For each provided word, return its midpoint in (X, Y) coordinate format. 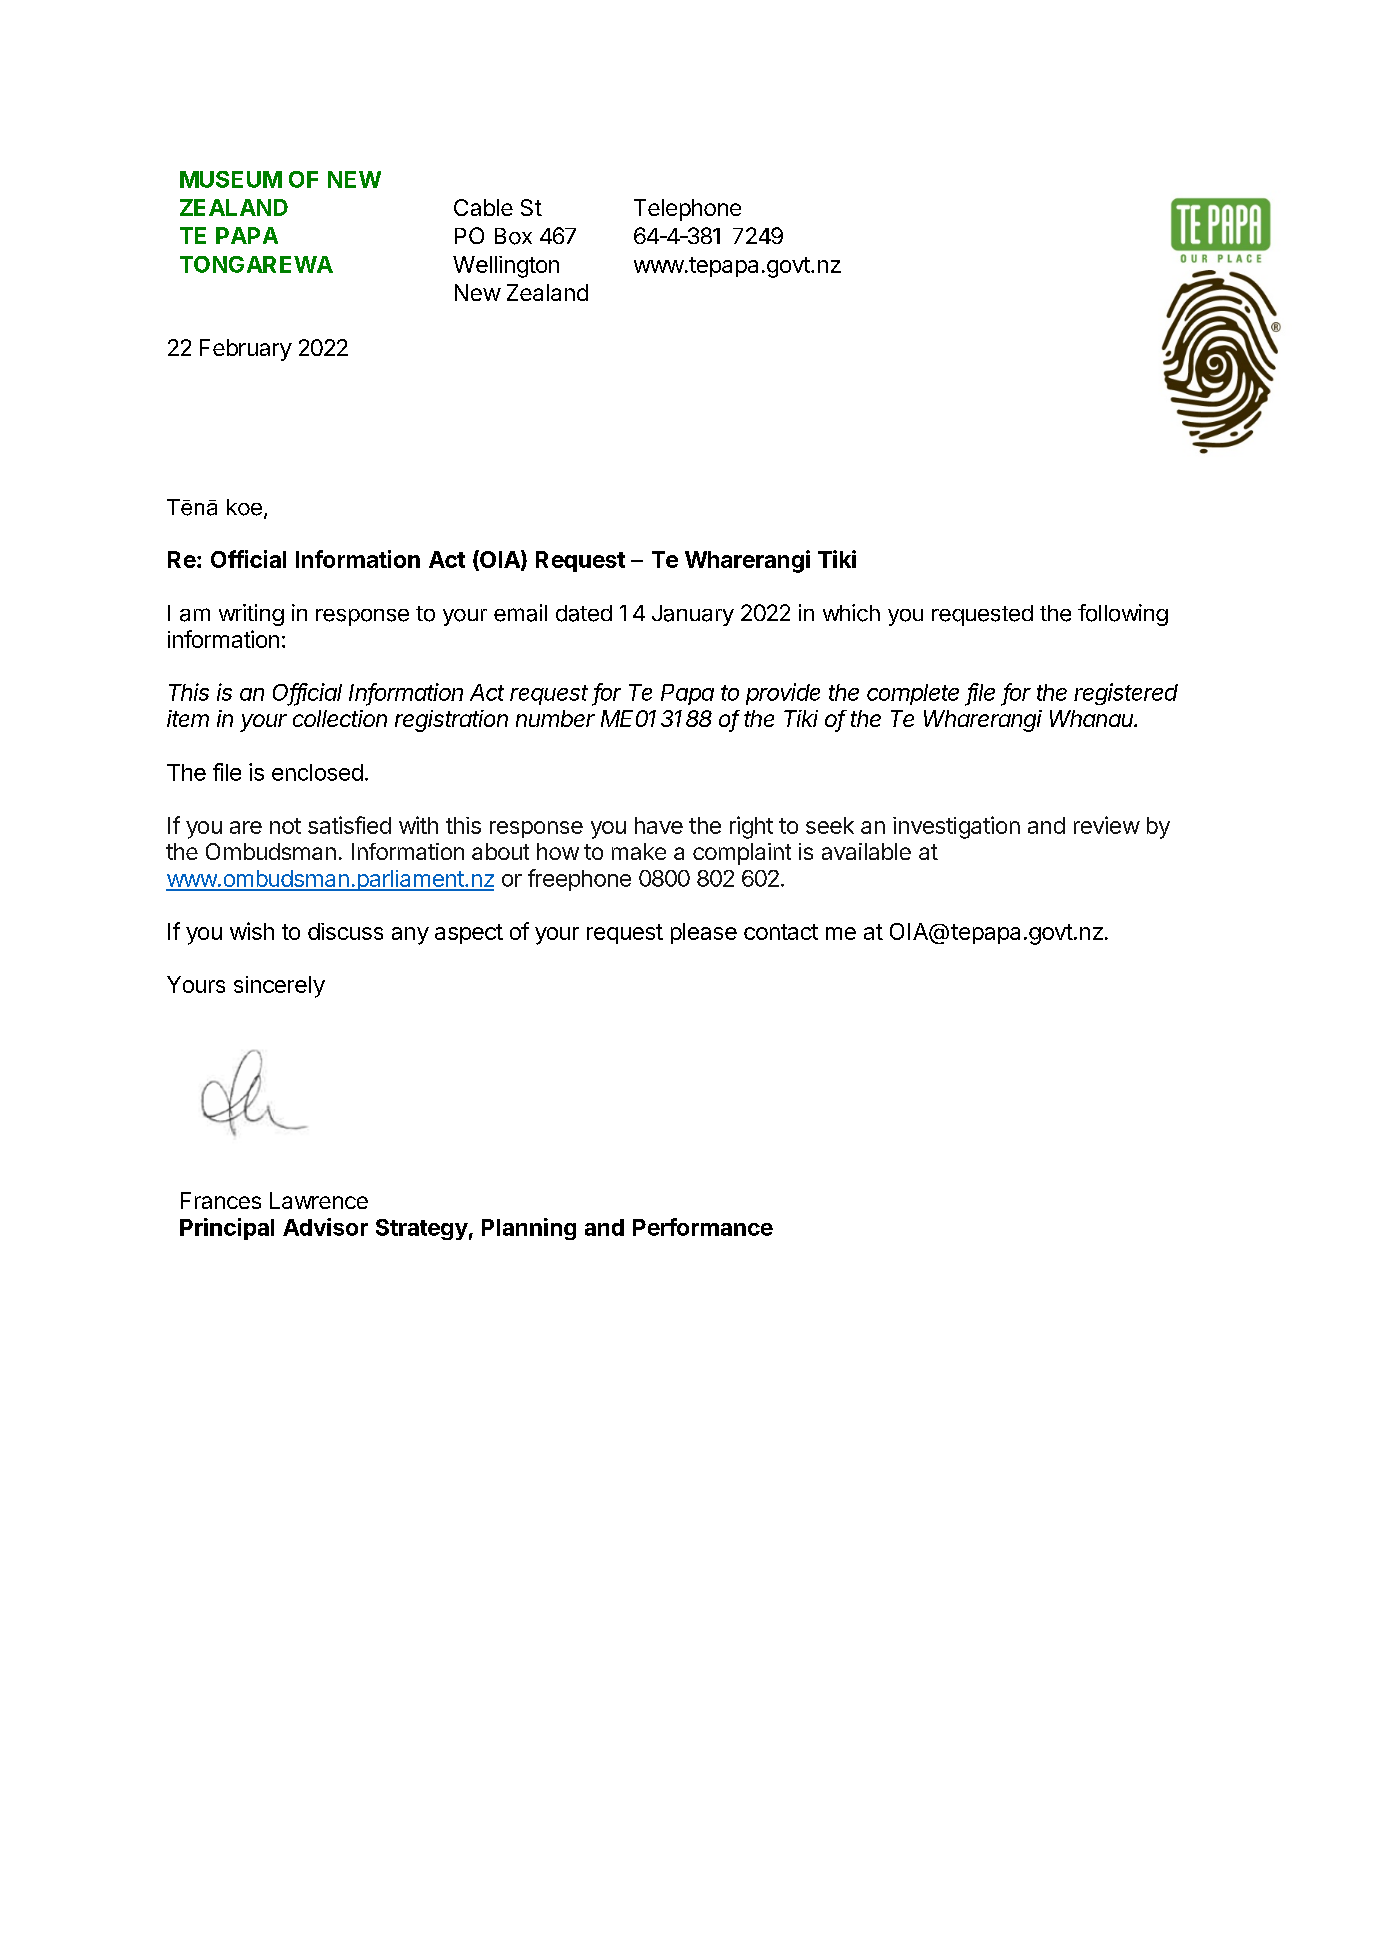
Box (513, 236)
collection (340, 718)
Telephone (687, 210)
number (555, 718)
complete (913, 694)
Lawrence (319, 1200)
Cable (483, 207)
